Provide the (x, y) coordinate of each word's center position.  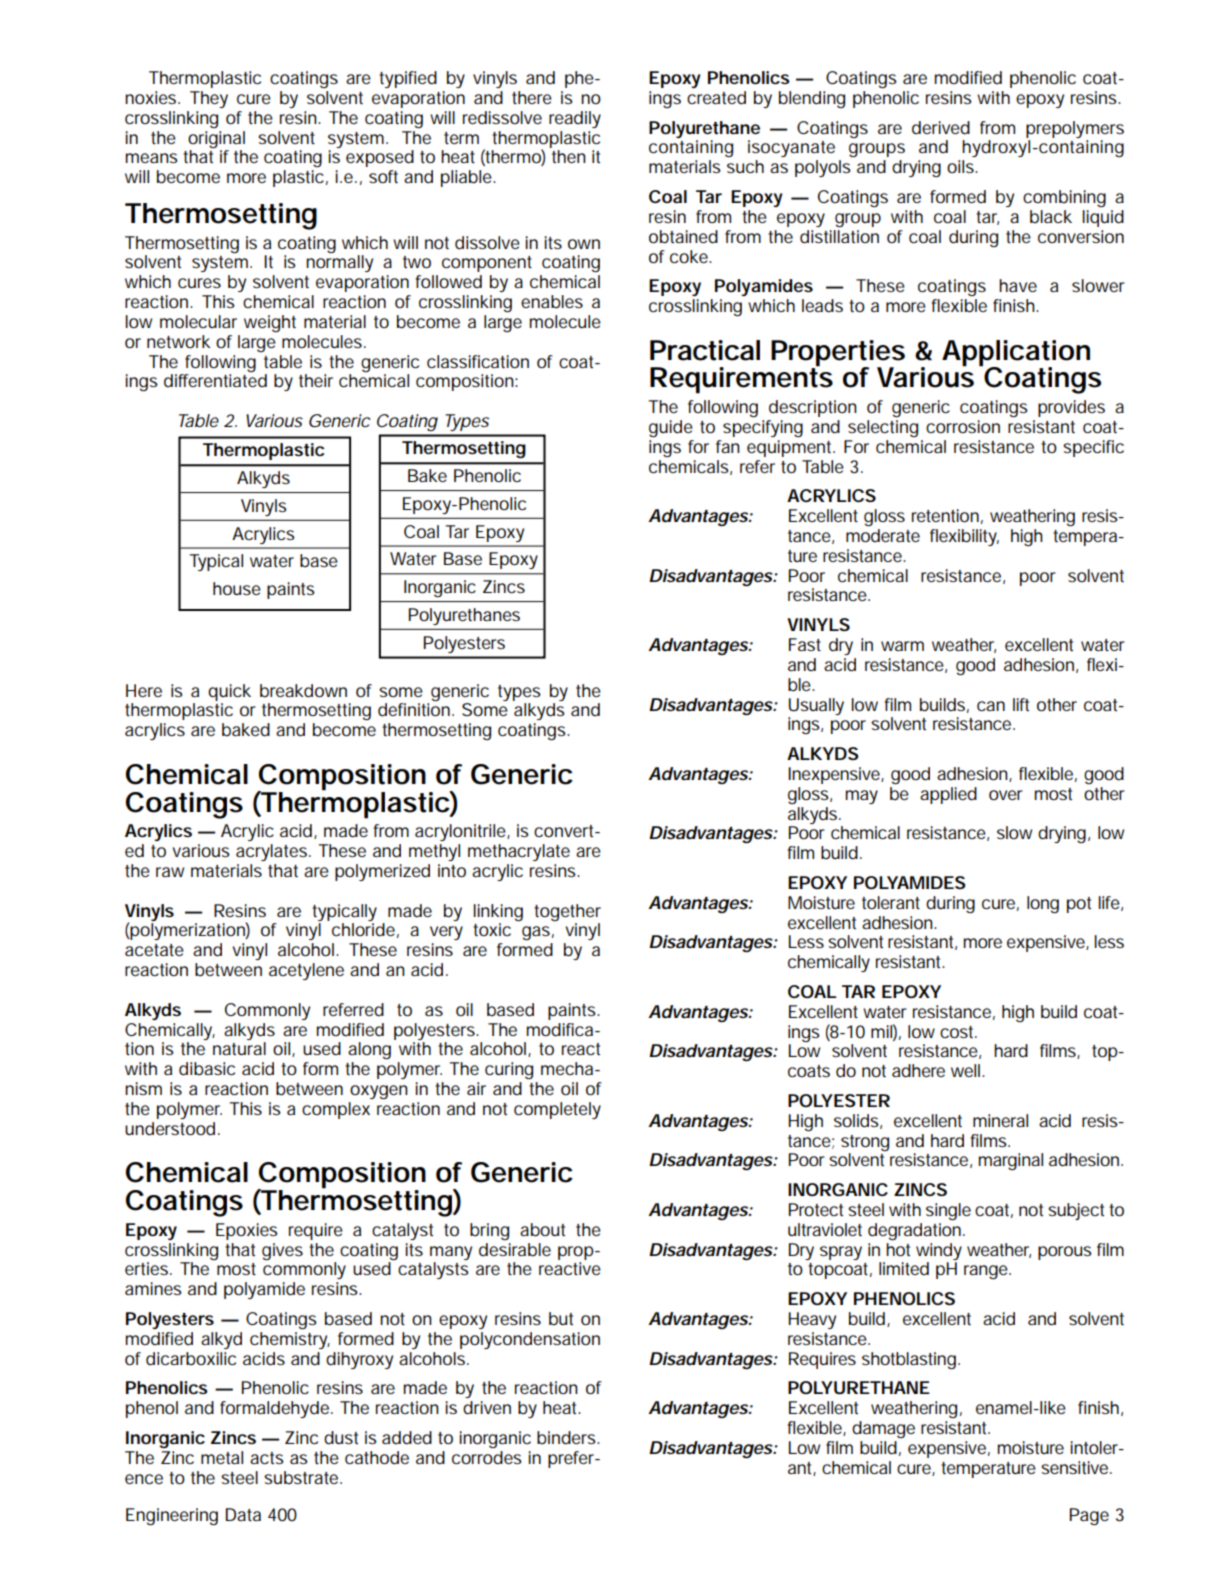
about (542, 1230)
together (567, 912)
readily (575, 119)
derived (941, 127)
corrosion (963, 426)
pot (1079, 905)
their (316, 380)
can (991, 706)
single (948, 1211)
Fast (805, 644)
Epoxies (247, 1231)
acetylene (306, 971)
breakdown (303, 690)
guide (671, 428)
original (216, 139)
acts (267, 1458)
